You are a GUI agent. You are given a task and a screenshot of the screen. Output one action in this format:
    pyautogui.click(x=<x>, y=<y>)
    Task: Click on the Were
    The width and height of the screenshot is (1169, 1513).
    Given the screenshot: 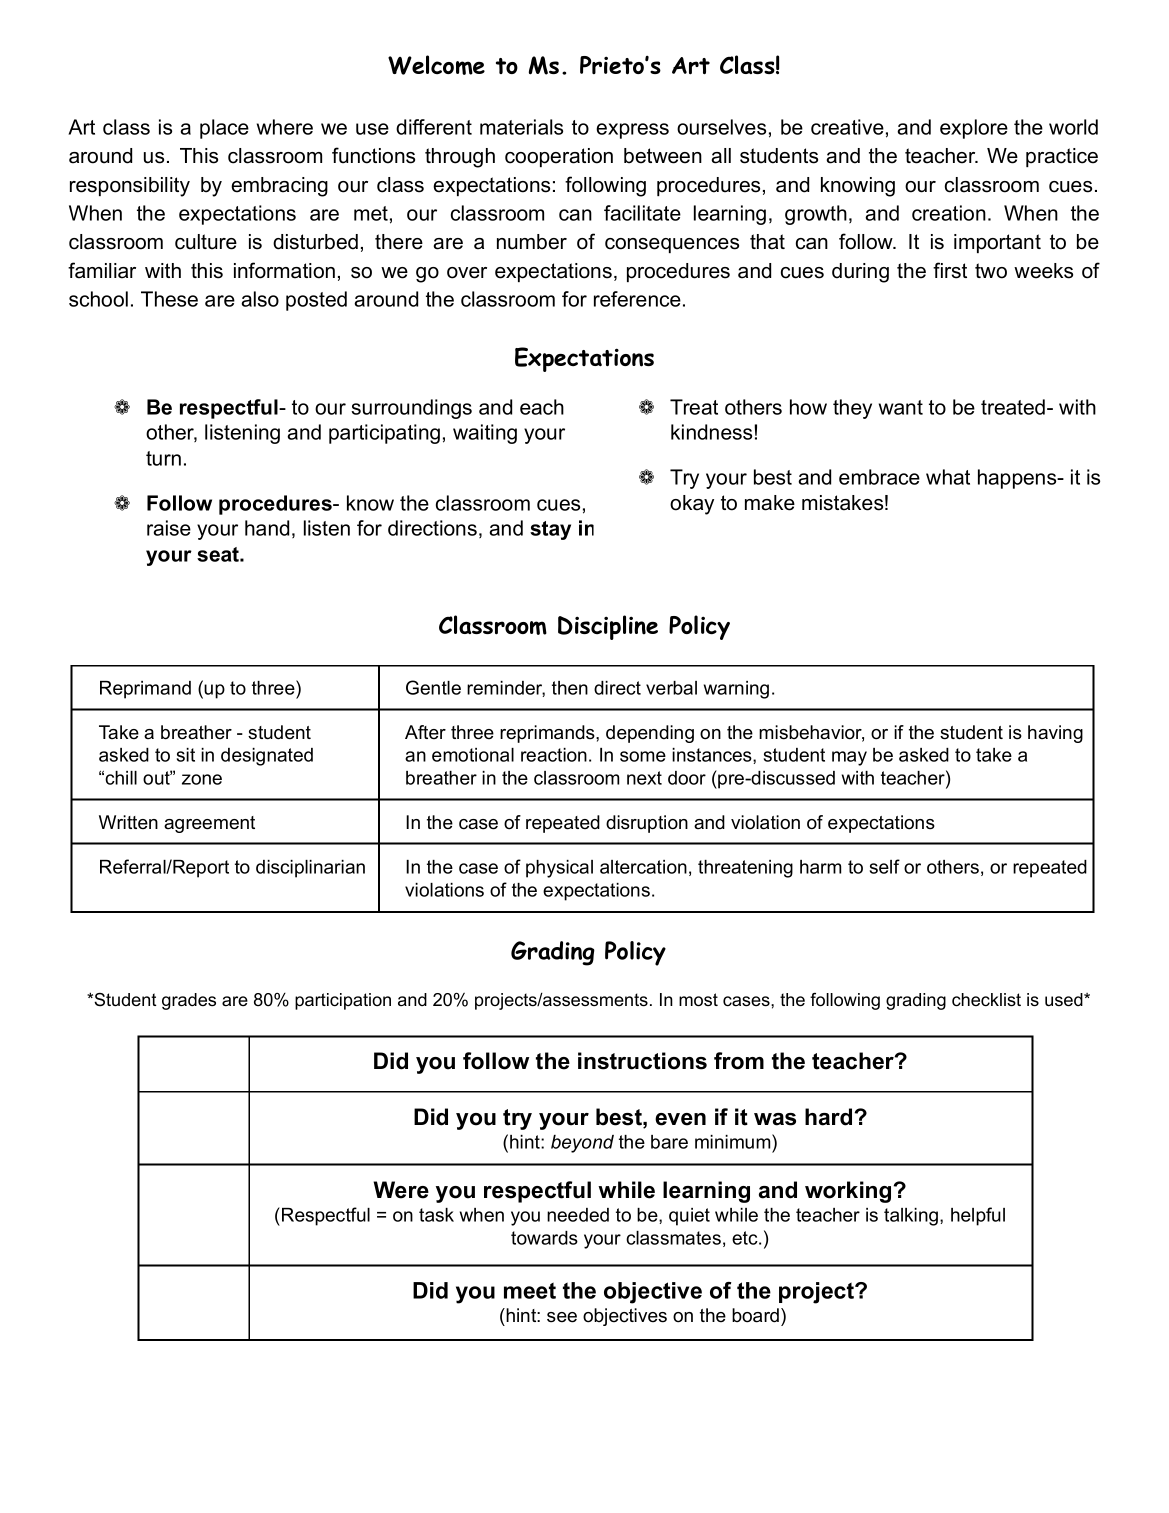 What is the action you would take?
    pyautogui.click(x=401, y=1190)
